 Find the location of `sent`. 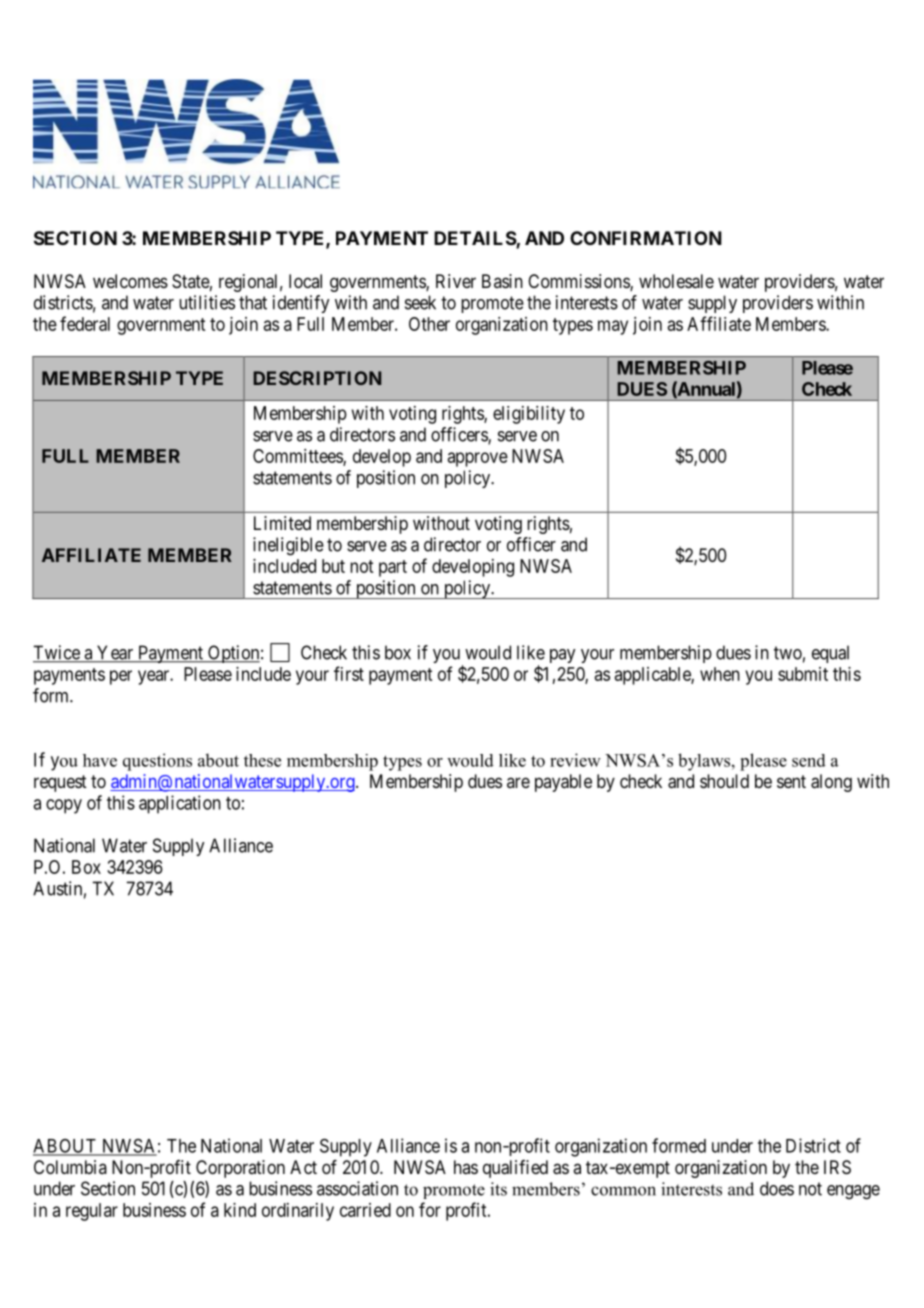

sent is located at coordinates (791, 781).
